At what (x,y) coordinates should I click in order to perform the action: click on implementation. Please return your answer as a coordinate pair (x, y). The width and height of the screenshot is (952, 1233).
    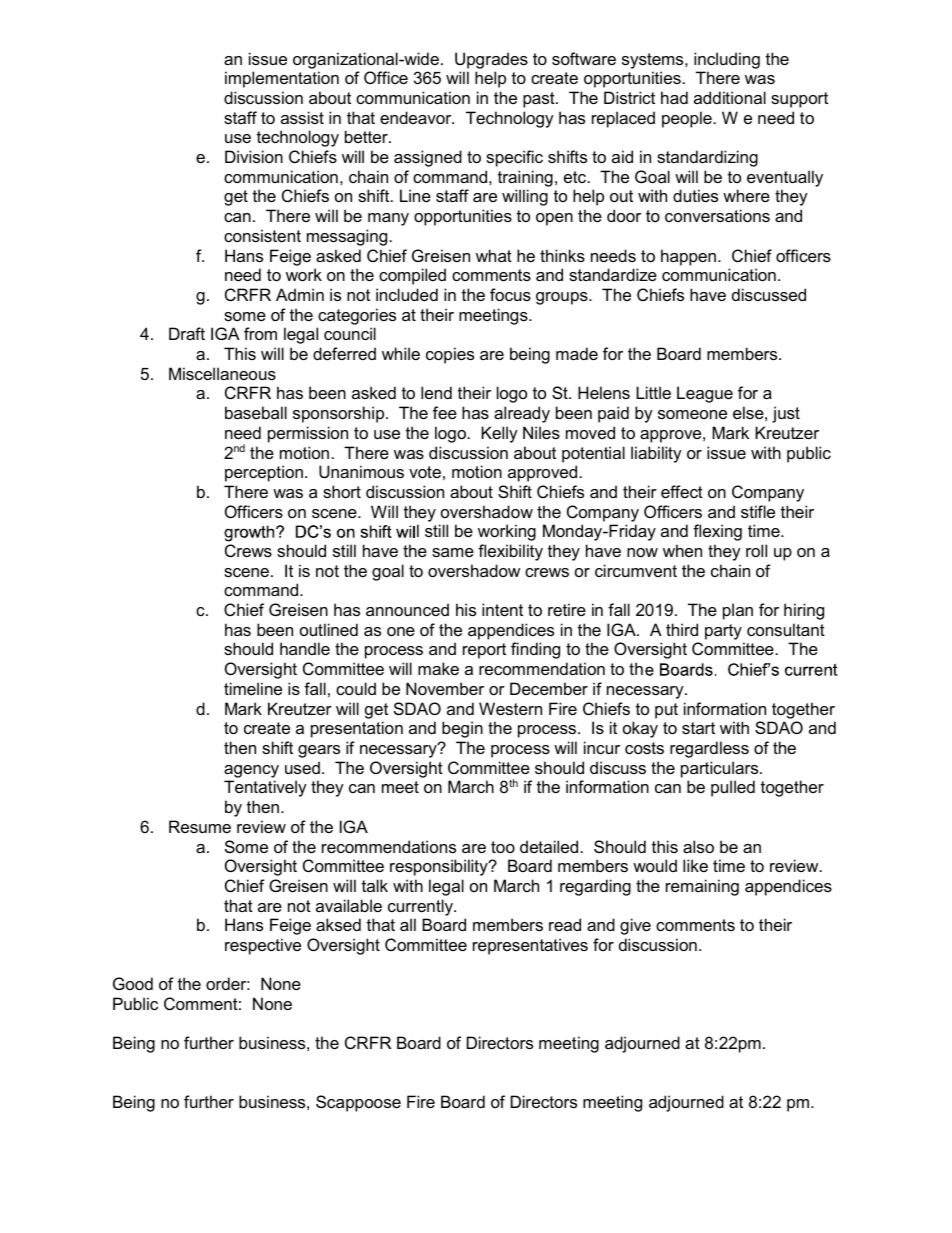
    Looking at the image, I should click on (282, 79).
